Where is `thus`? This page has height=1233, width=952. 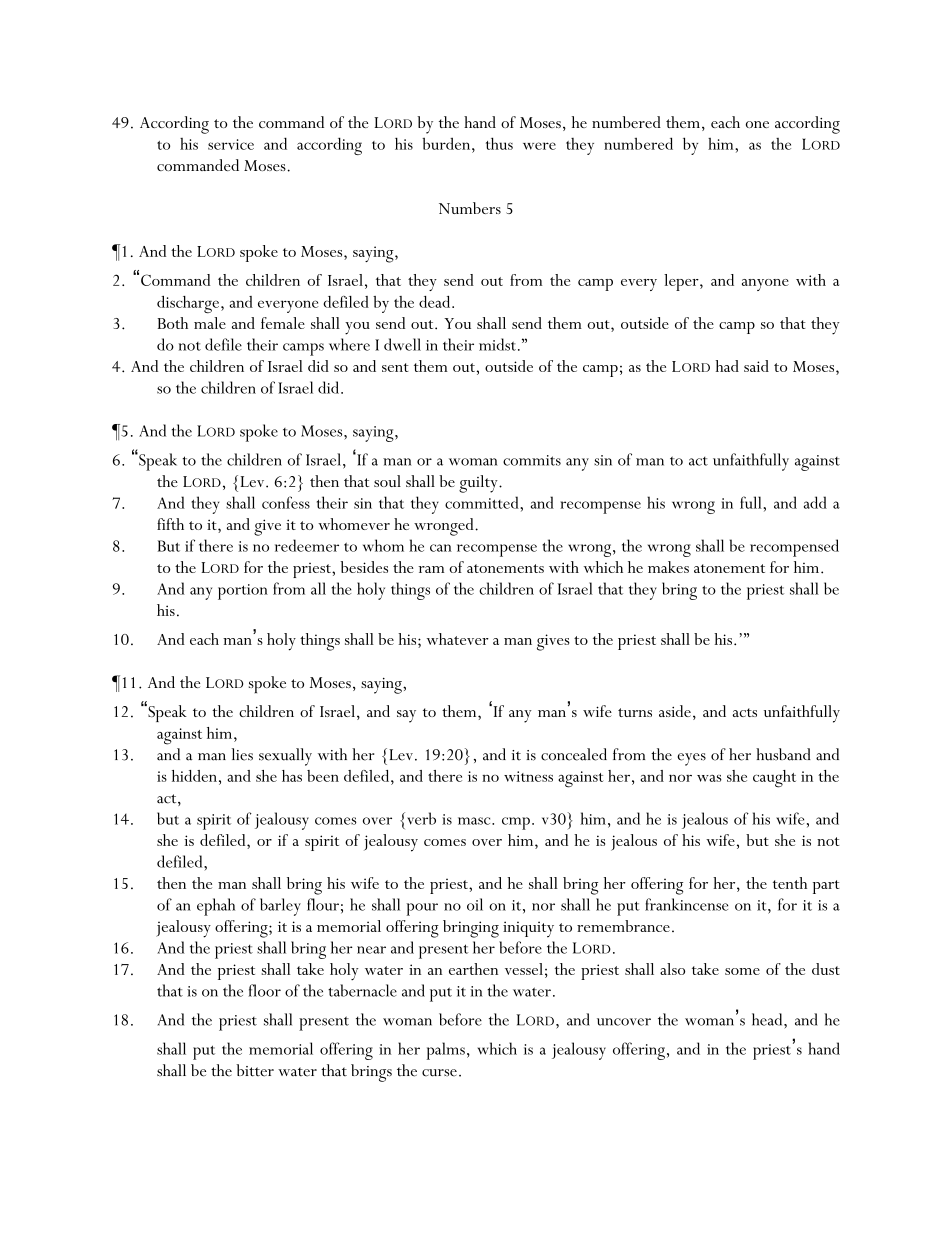 thus is located at coordinates (499, 143).
